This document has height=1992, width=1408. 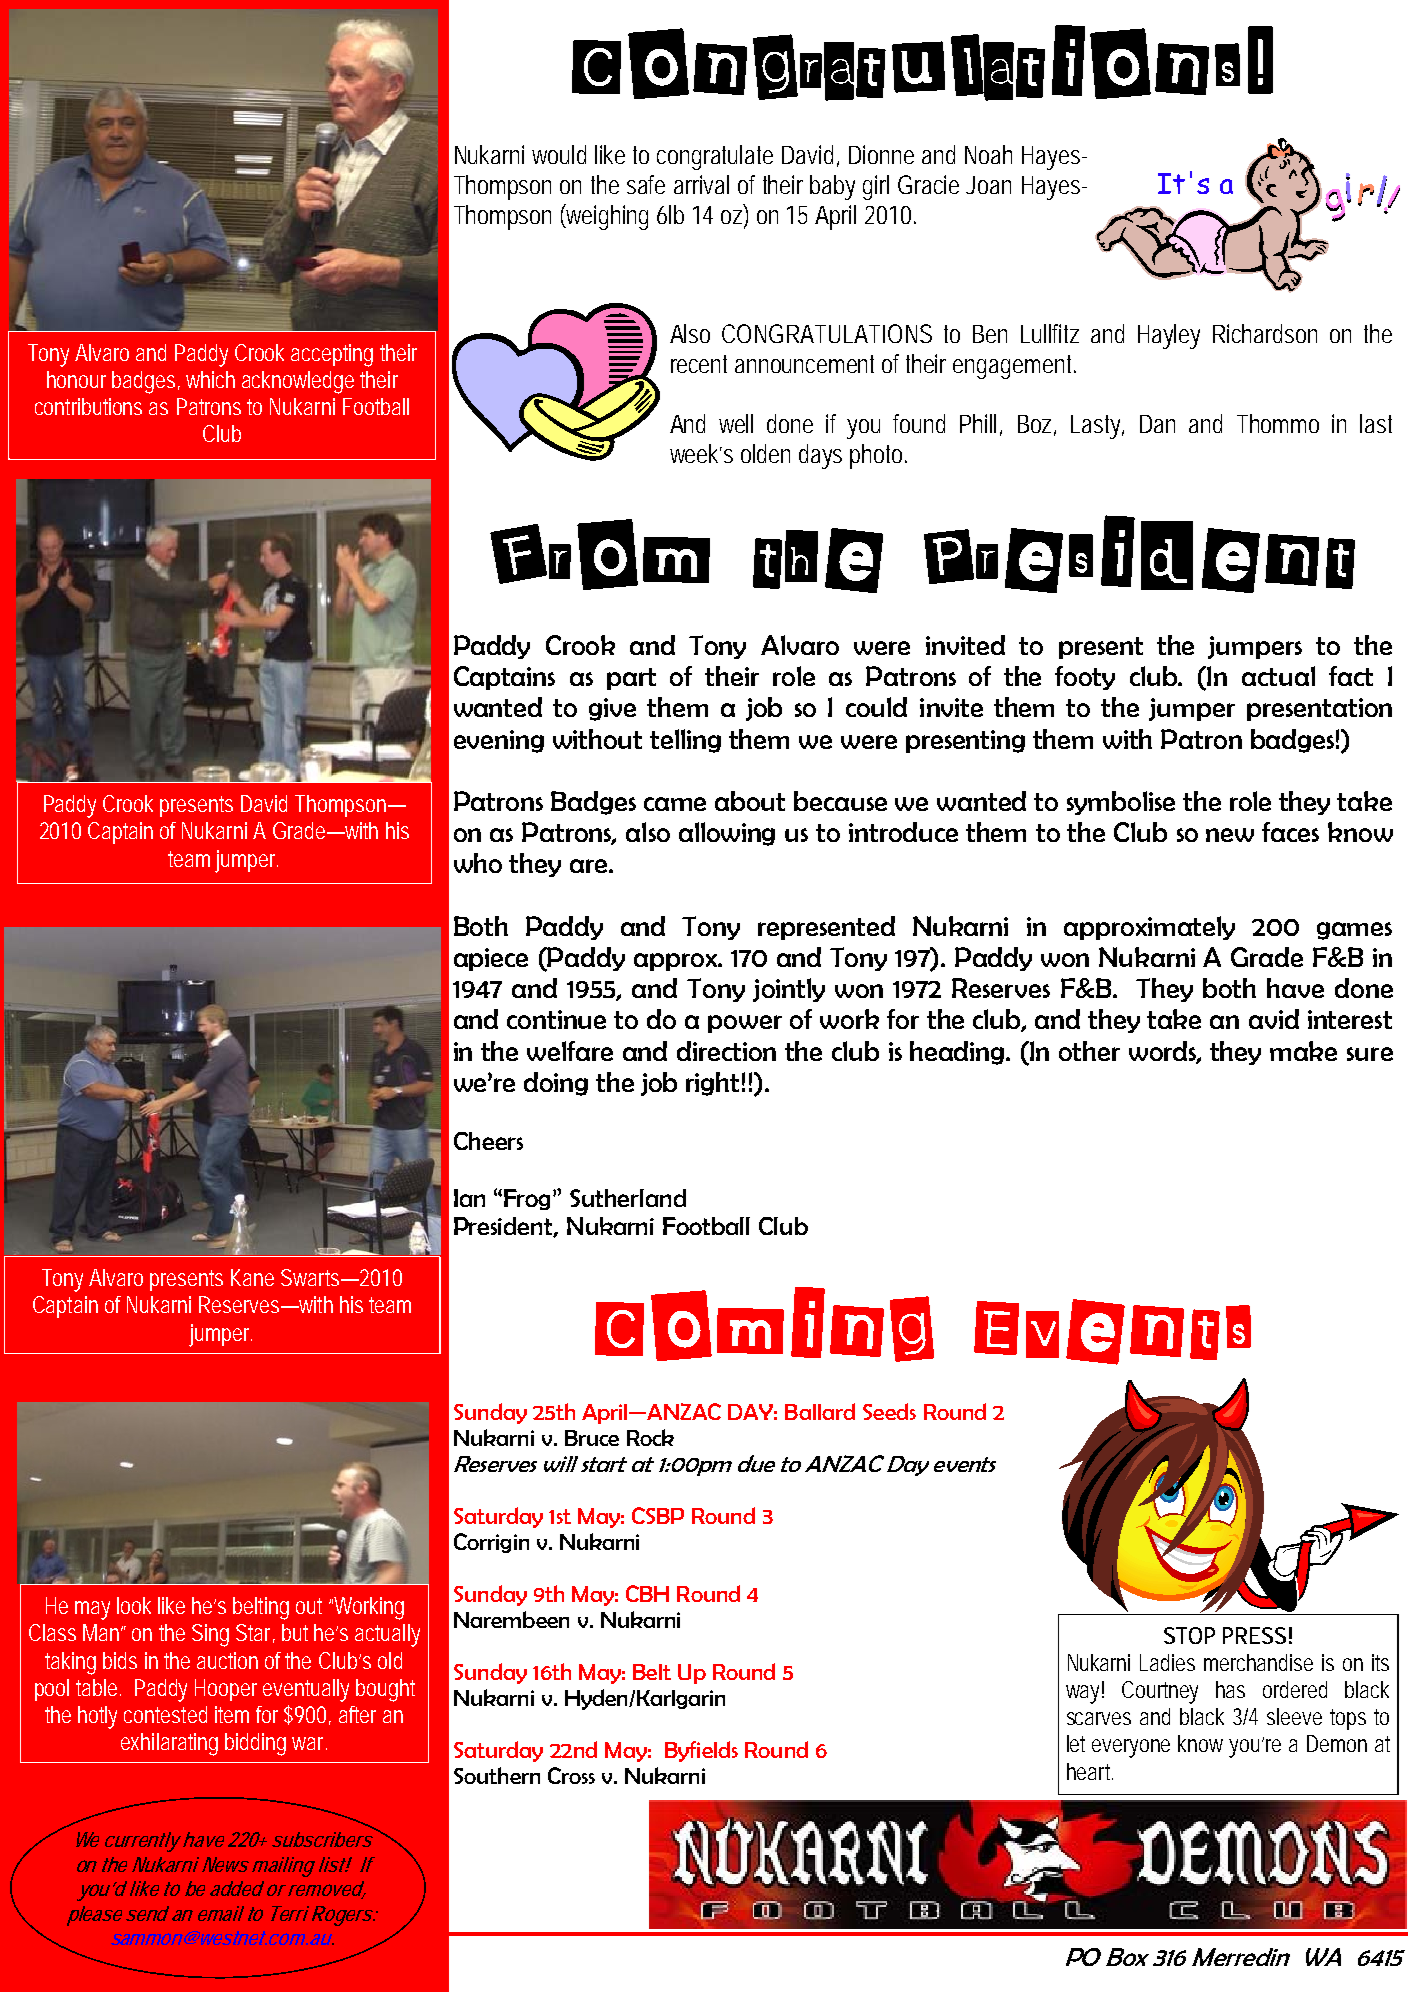 What do you see at coordinates (701, 184) in the document?
I see `arrival` at bounding box center [701, 184].
